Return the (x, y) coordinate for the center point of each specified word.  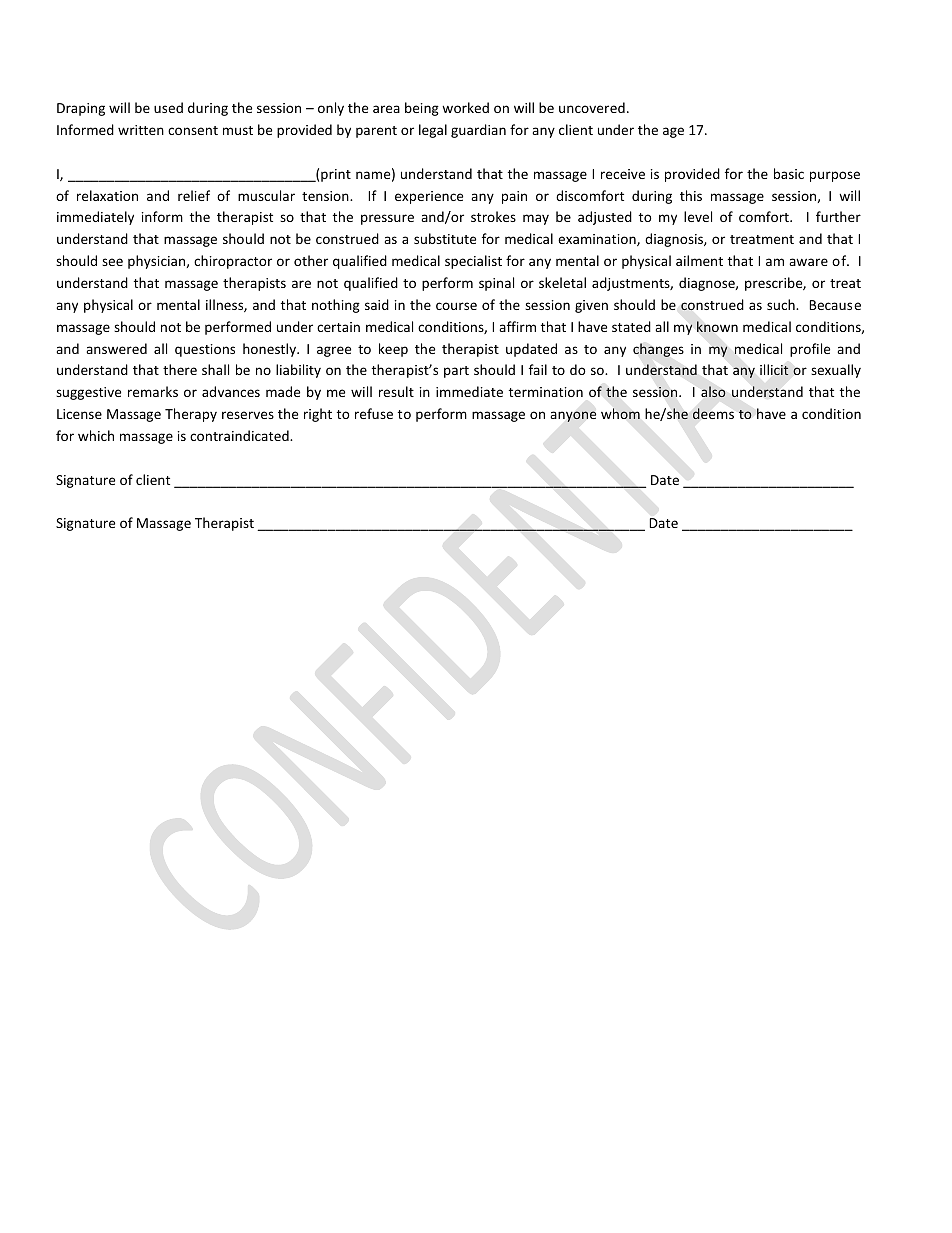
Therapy (191, 415)
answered (116, 348)
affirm (517, 326)
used (168, 107)
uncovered (592, 107)
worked (465, 107)
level (698, 216)
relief (194, 195)
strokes (493, 216)
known (717, 326)
